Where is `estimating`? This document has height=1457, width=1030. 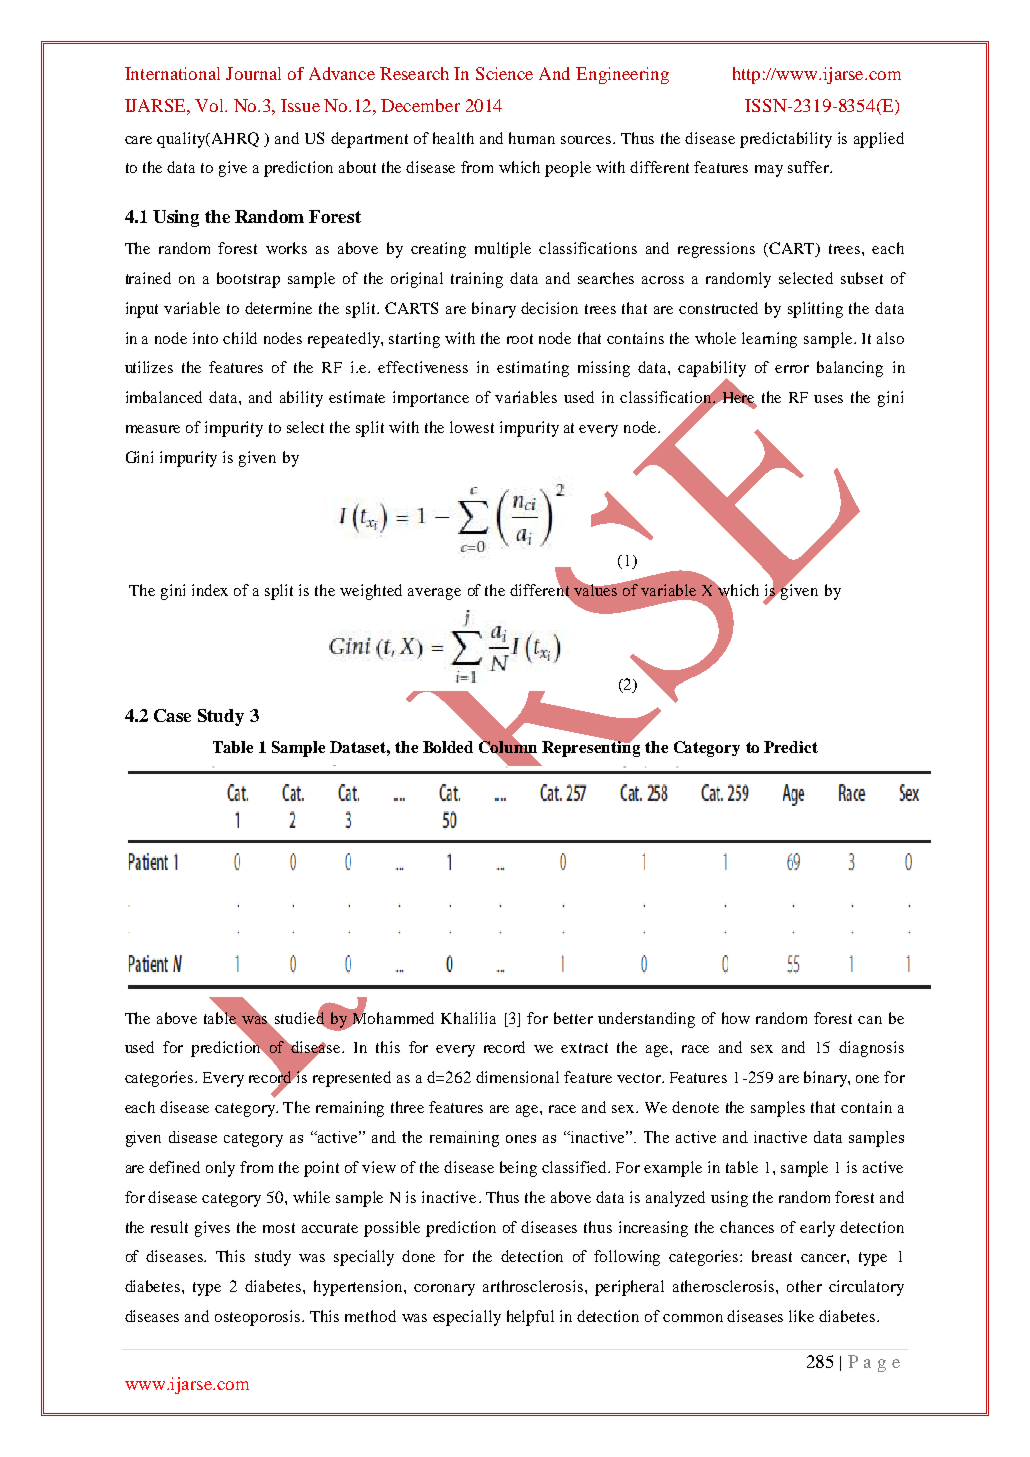
estimating is located at coordinates (533, 369).
